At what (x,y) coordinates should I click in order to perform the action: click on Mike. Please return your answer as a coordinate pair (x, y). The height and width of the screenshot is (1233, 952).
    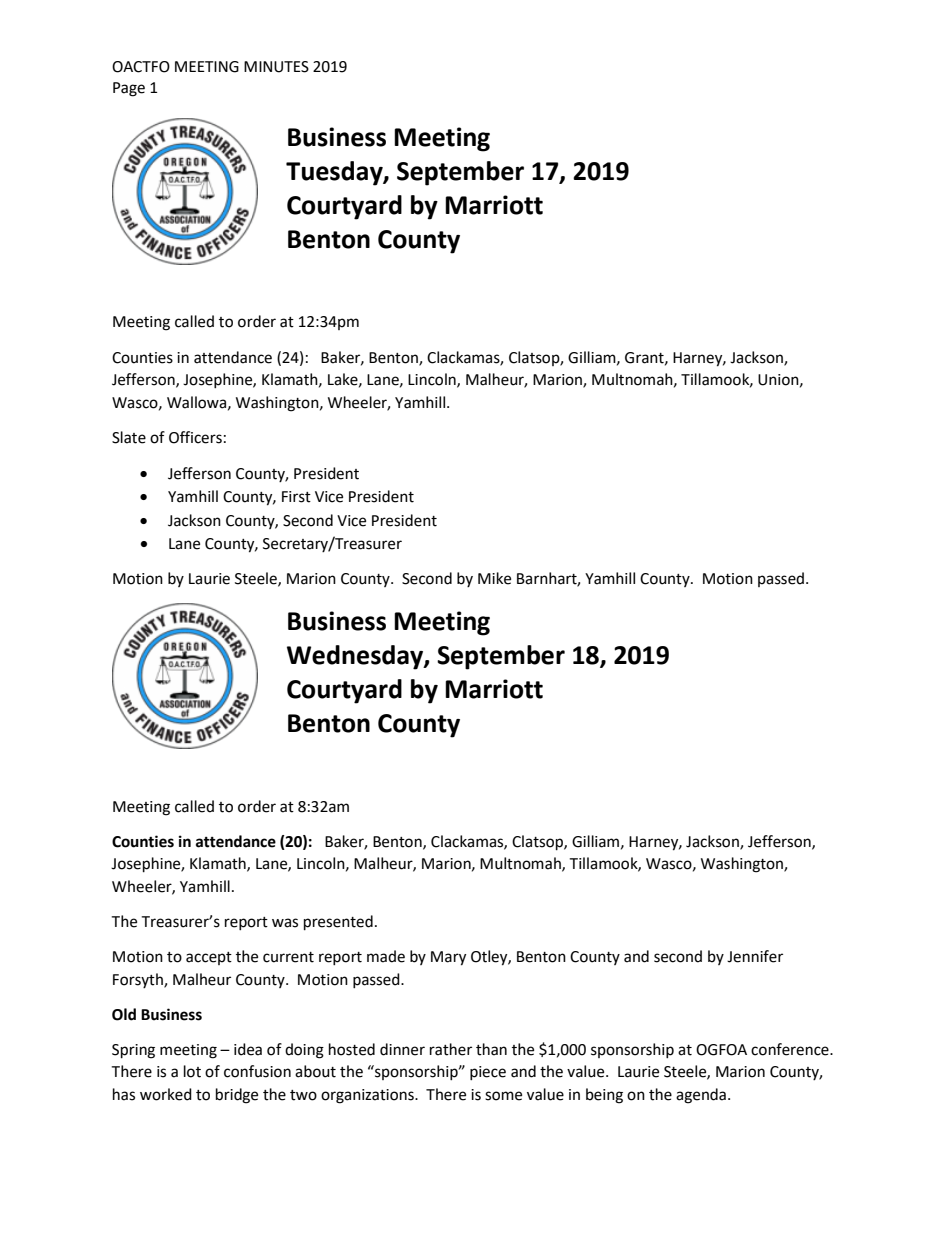
    Looking at the image, I should click on (494, 578).
